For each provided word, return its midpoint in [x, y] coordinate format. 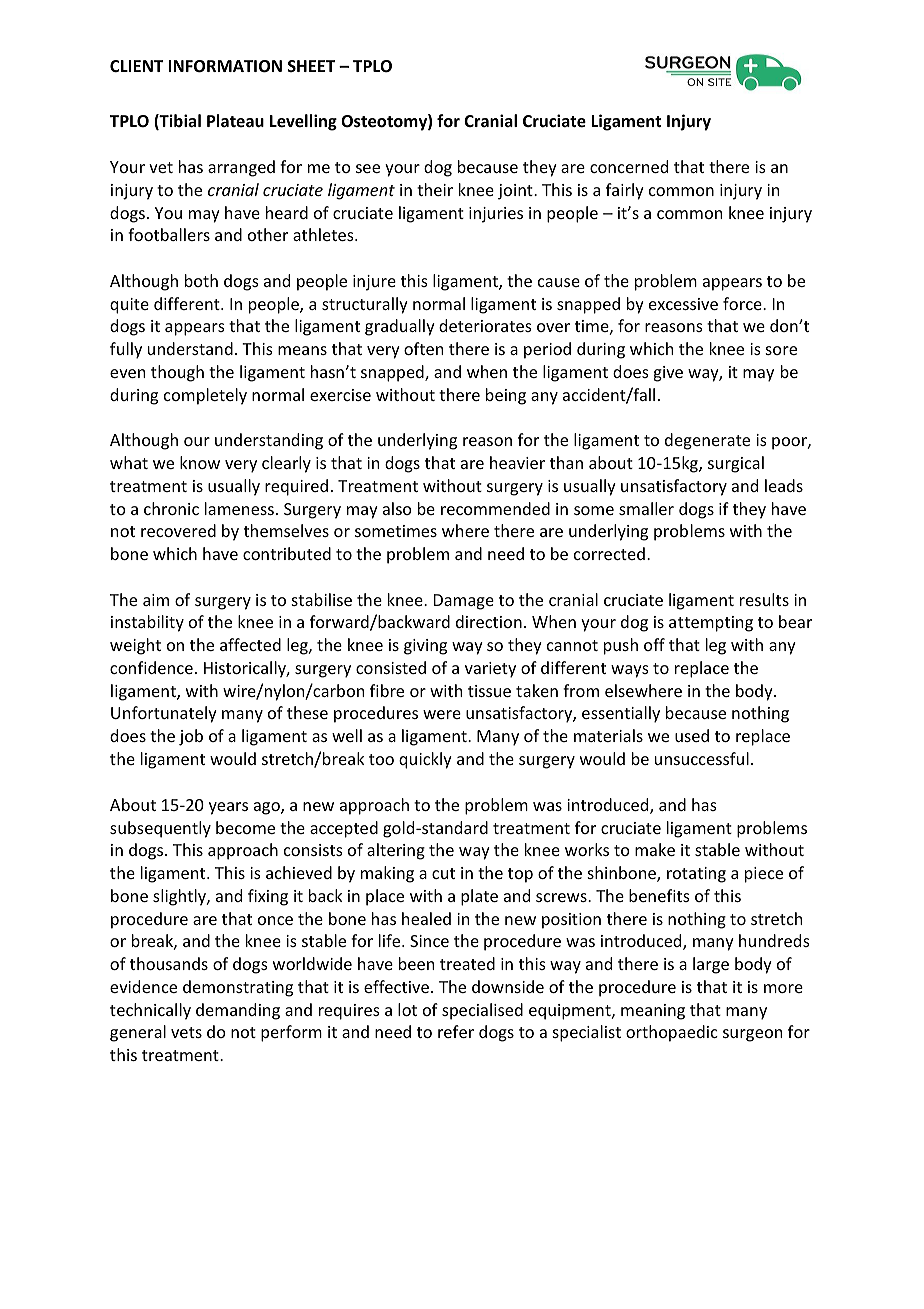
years [228, 808]
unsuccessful [702, 758]
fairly [625, 191]
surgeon [752, 1035]
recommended [495, 508]
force [743, 303]
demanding [238, 1011]
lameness [239, 508]
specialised [482, 1011]
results [764, 599]
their [435, 189]
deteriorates [485, 325]
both [201, 280]
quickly [425, 760]
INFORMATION [225, 66]
